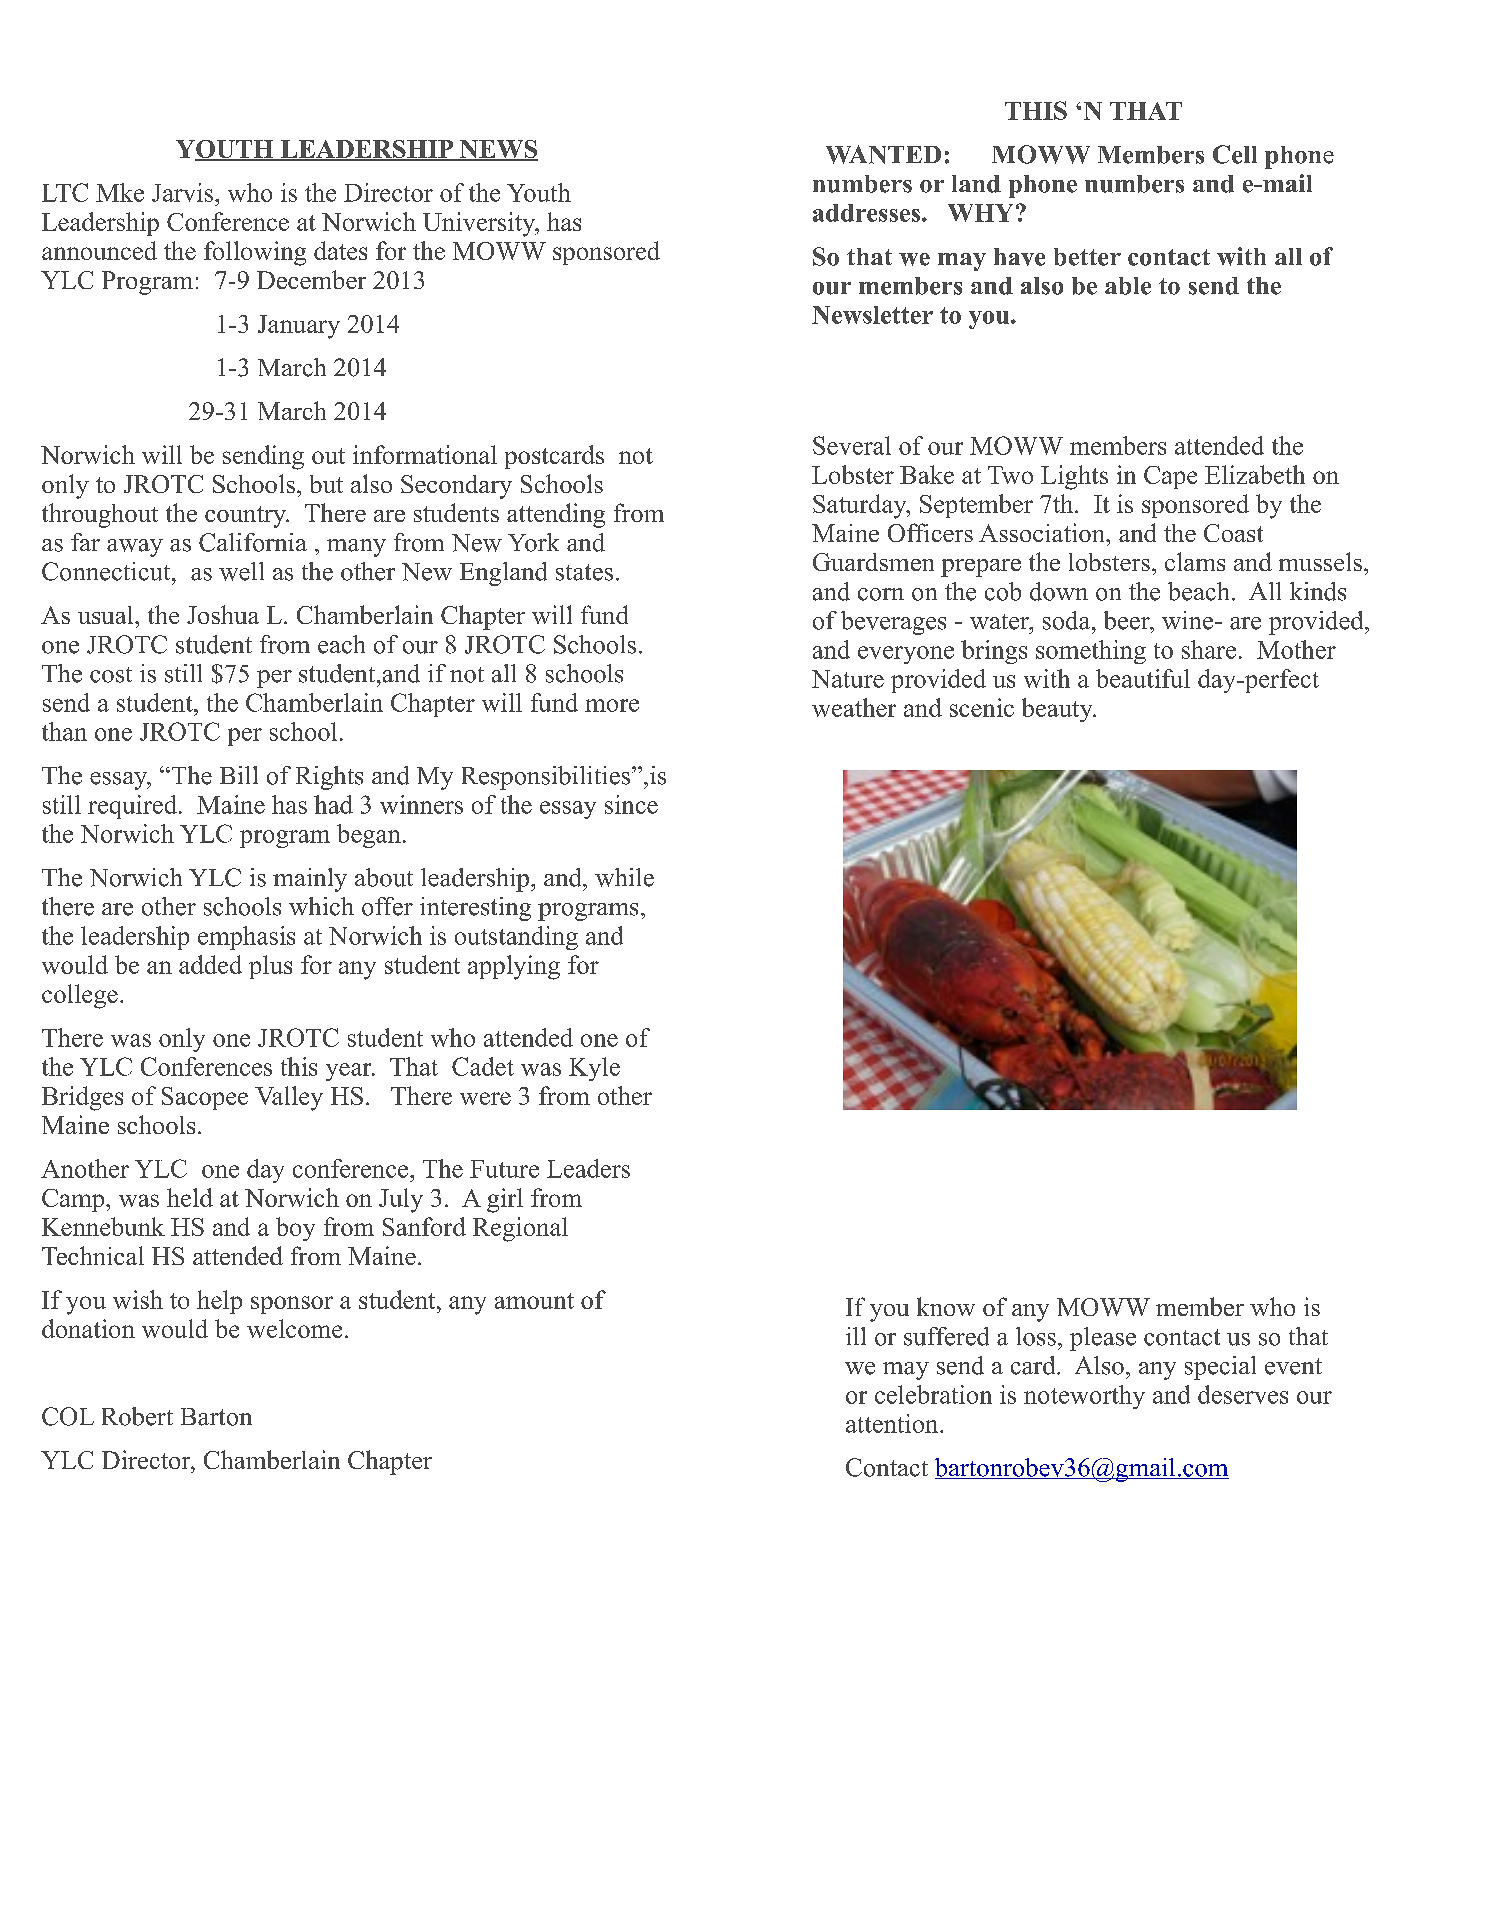 This screenshot has height=1923, width=1486. What do you see at coordinates (868, 213) in the screenshot?
I see `addresses` at bounding box center [868, 213].
